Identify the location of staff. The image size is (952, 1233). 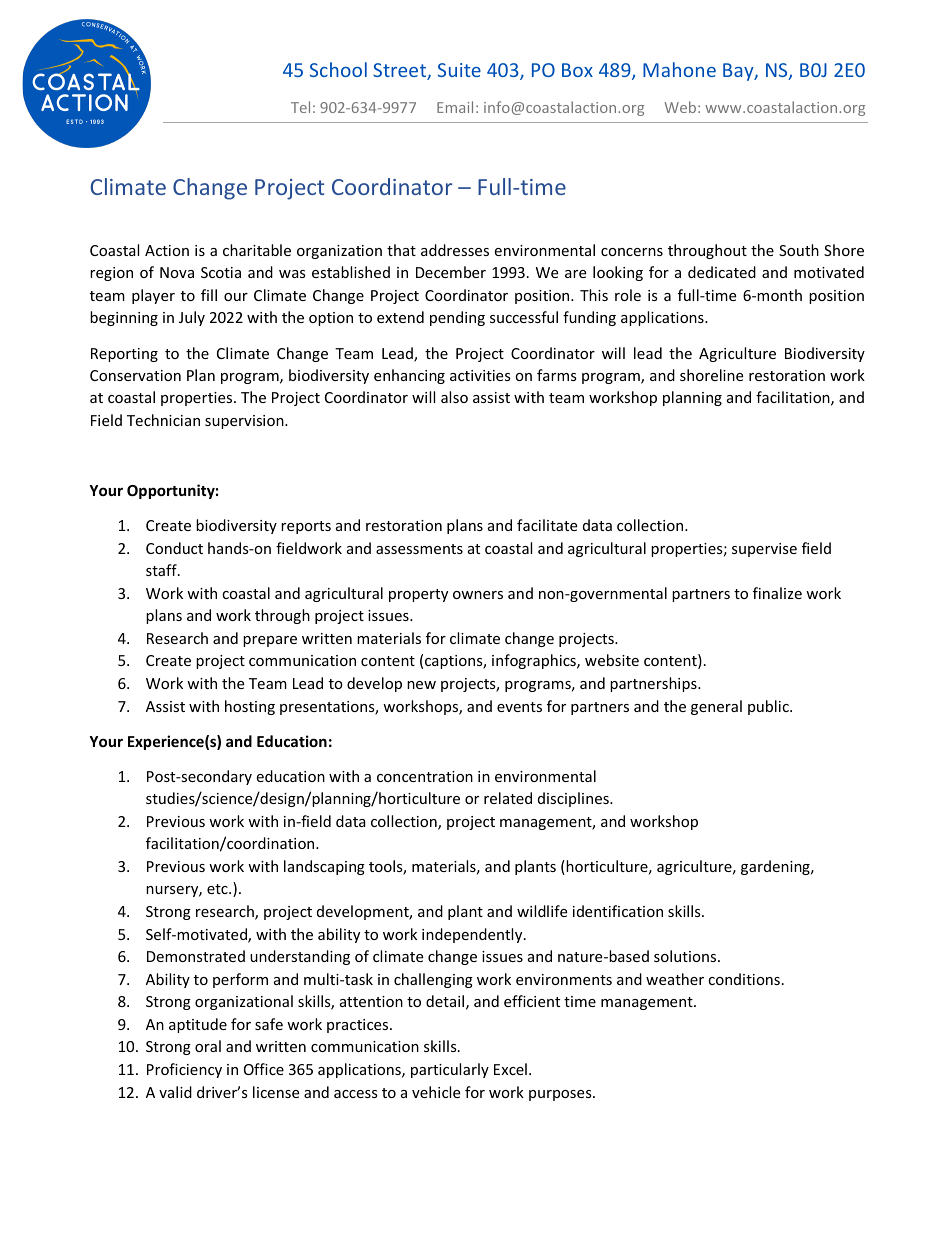
(162, 570).
